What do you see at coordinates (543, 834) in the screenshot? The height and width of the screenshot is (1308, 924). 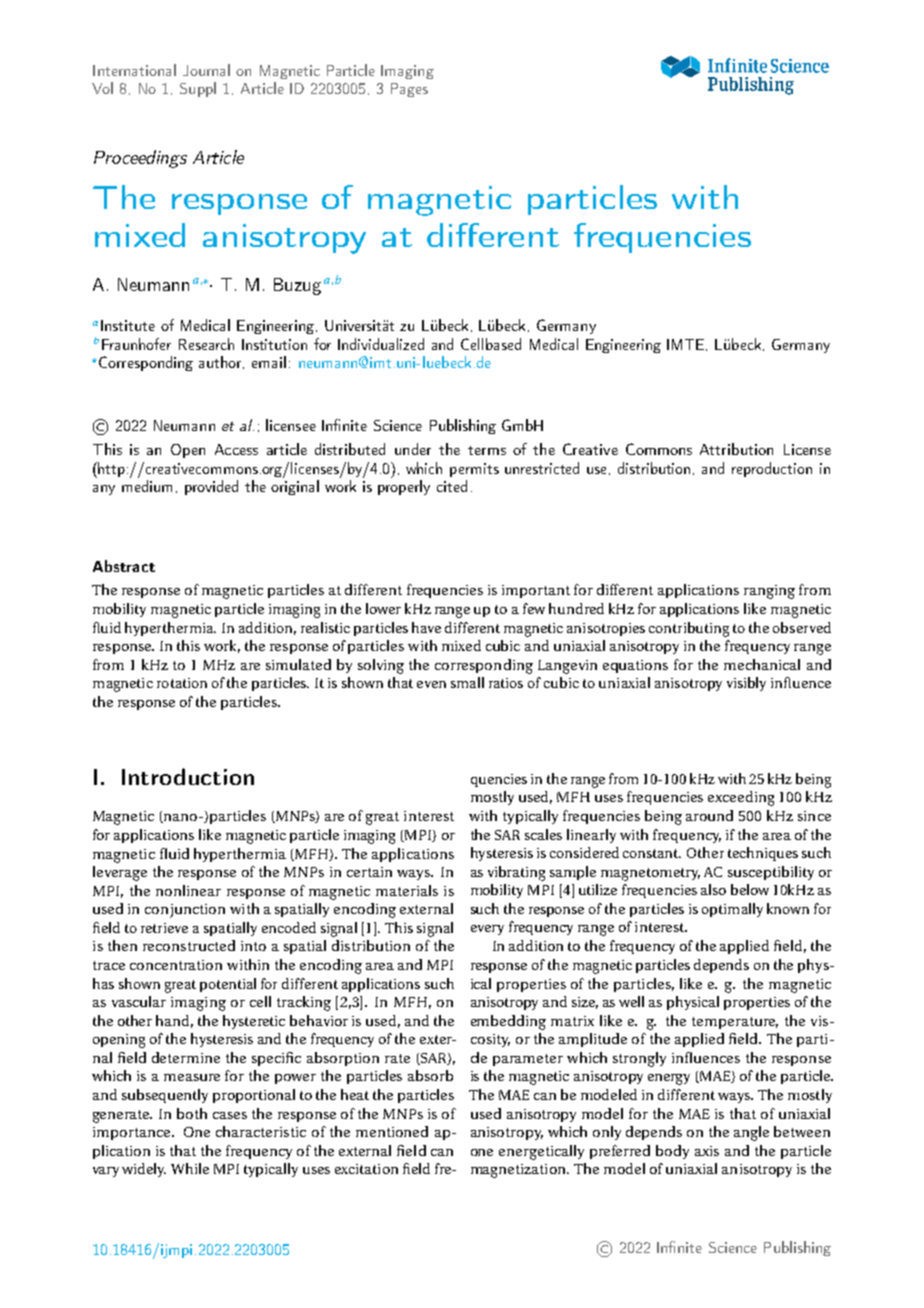 I see `scales` at bounding box center [543, 834].
